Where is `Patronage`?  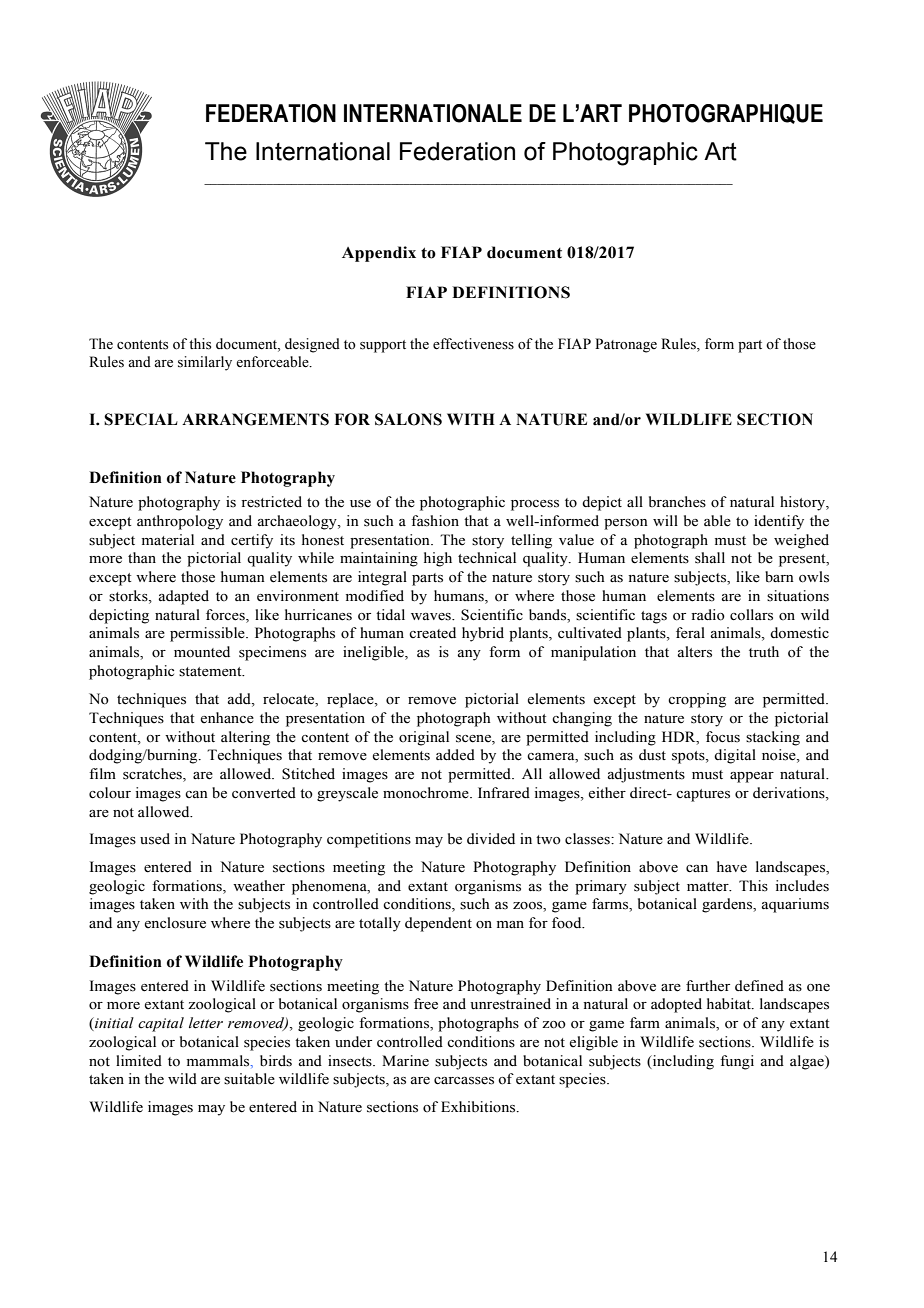 Patronage is located at coordinates (626, 345).
